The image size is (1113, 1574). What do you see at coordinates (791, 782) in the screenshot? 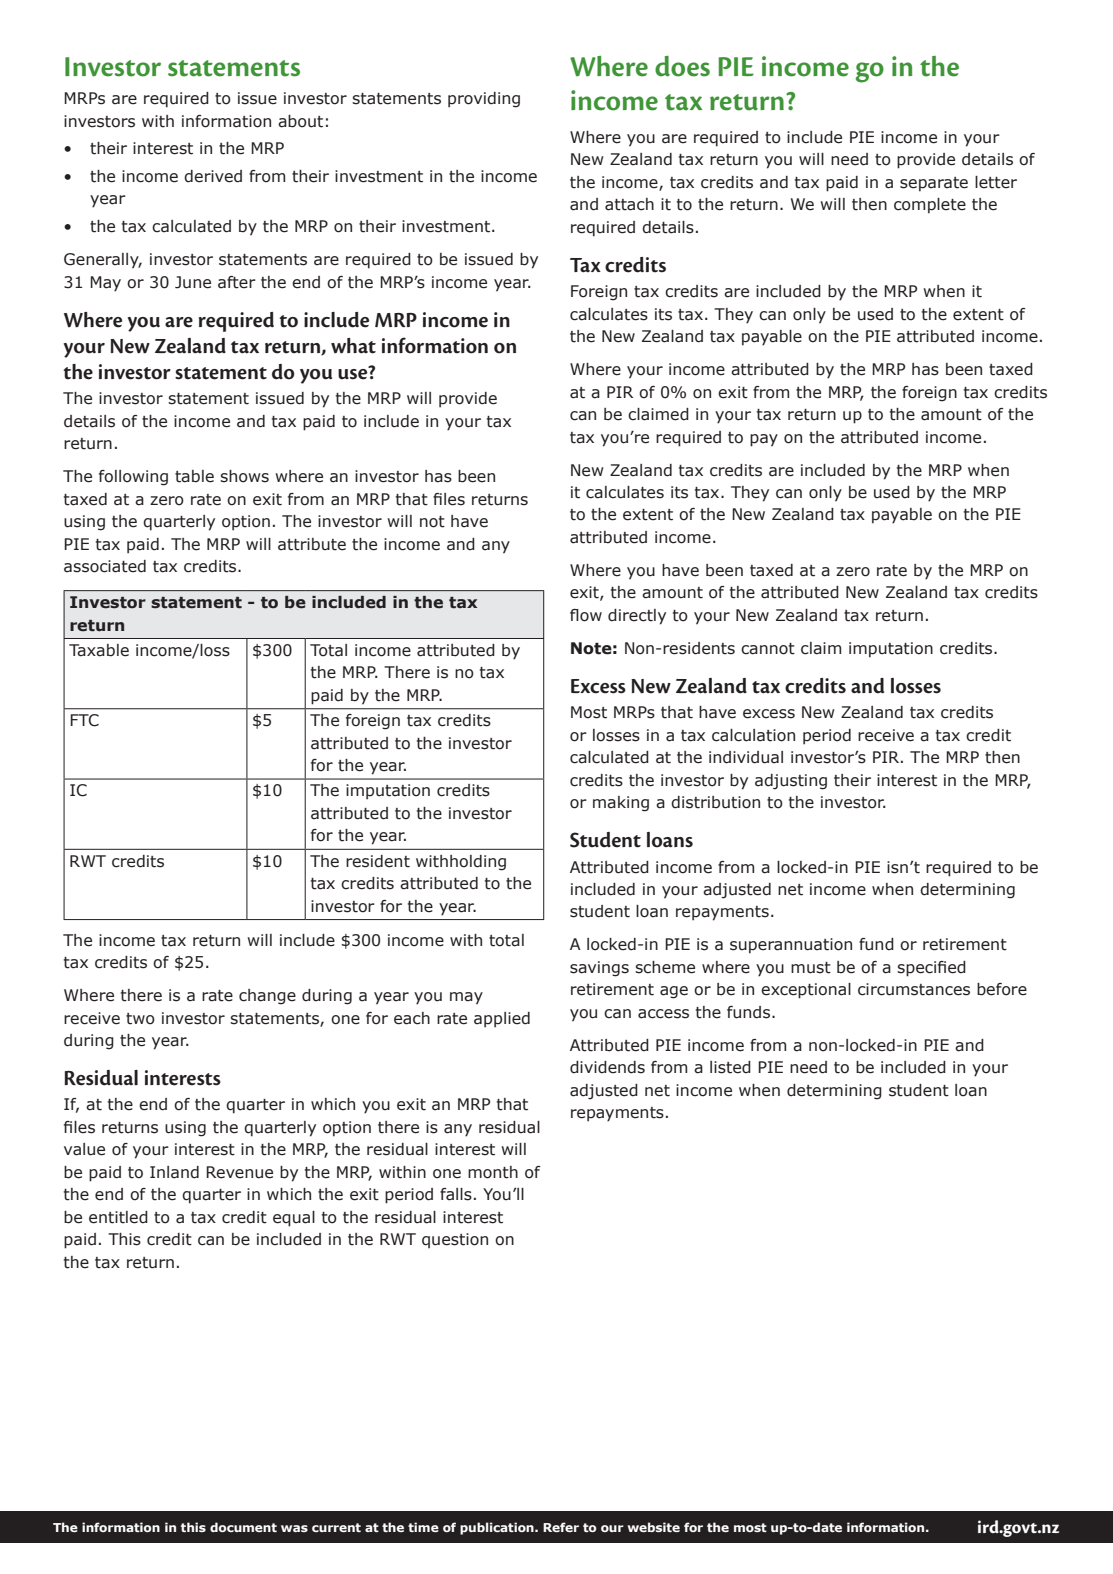
I see `adjusting` at bounding box center [791, 782].
